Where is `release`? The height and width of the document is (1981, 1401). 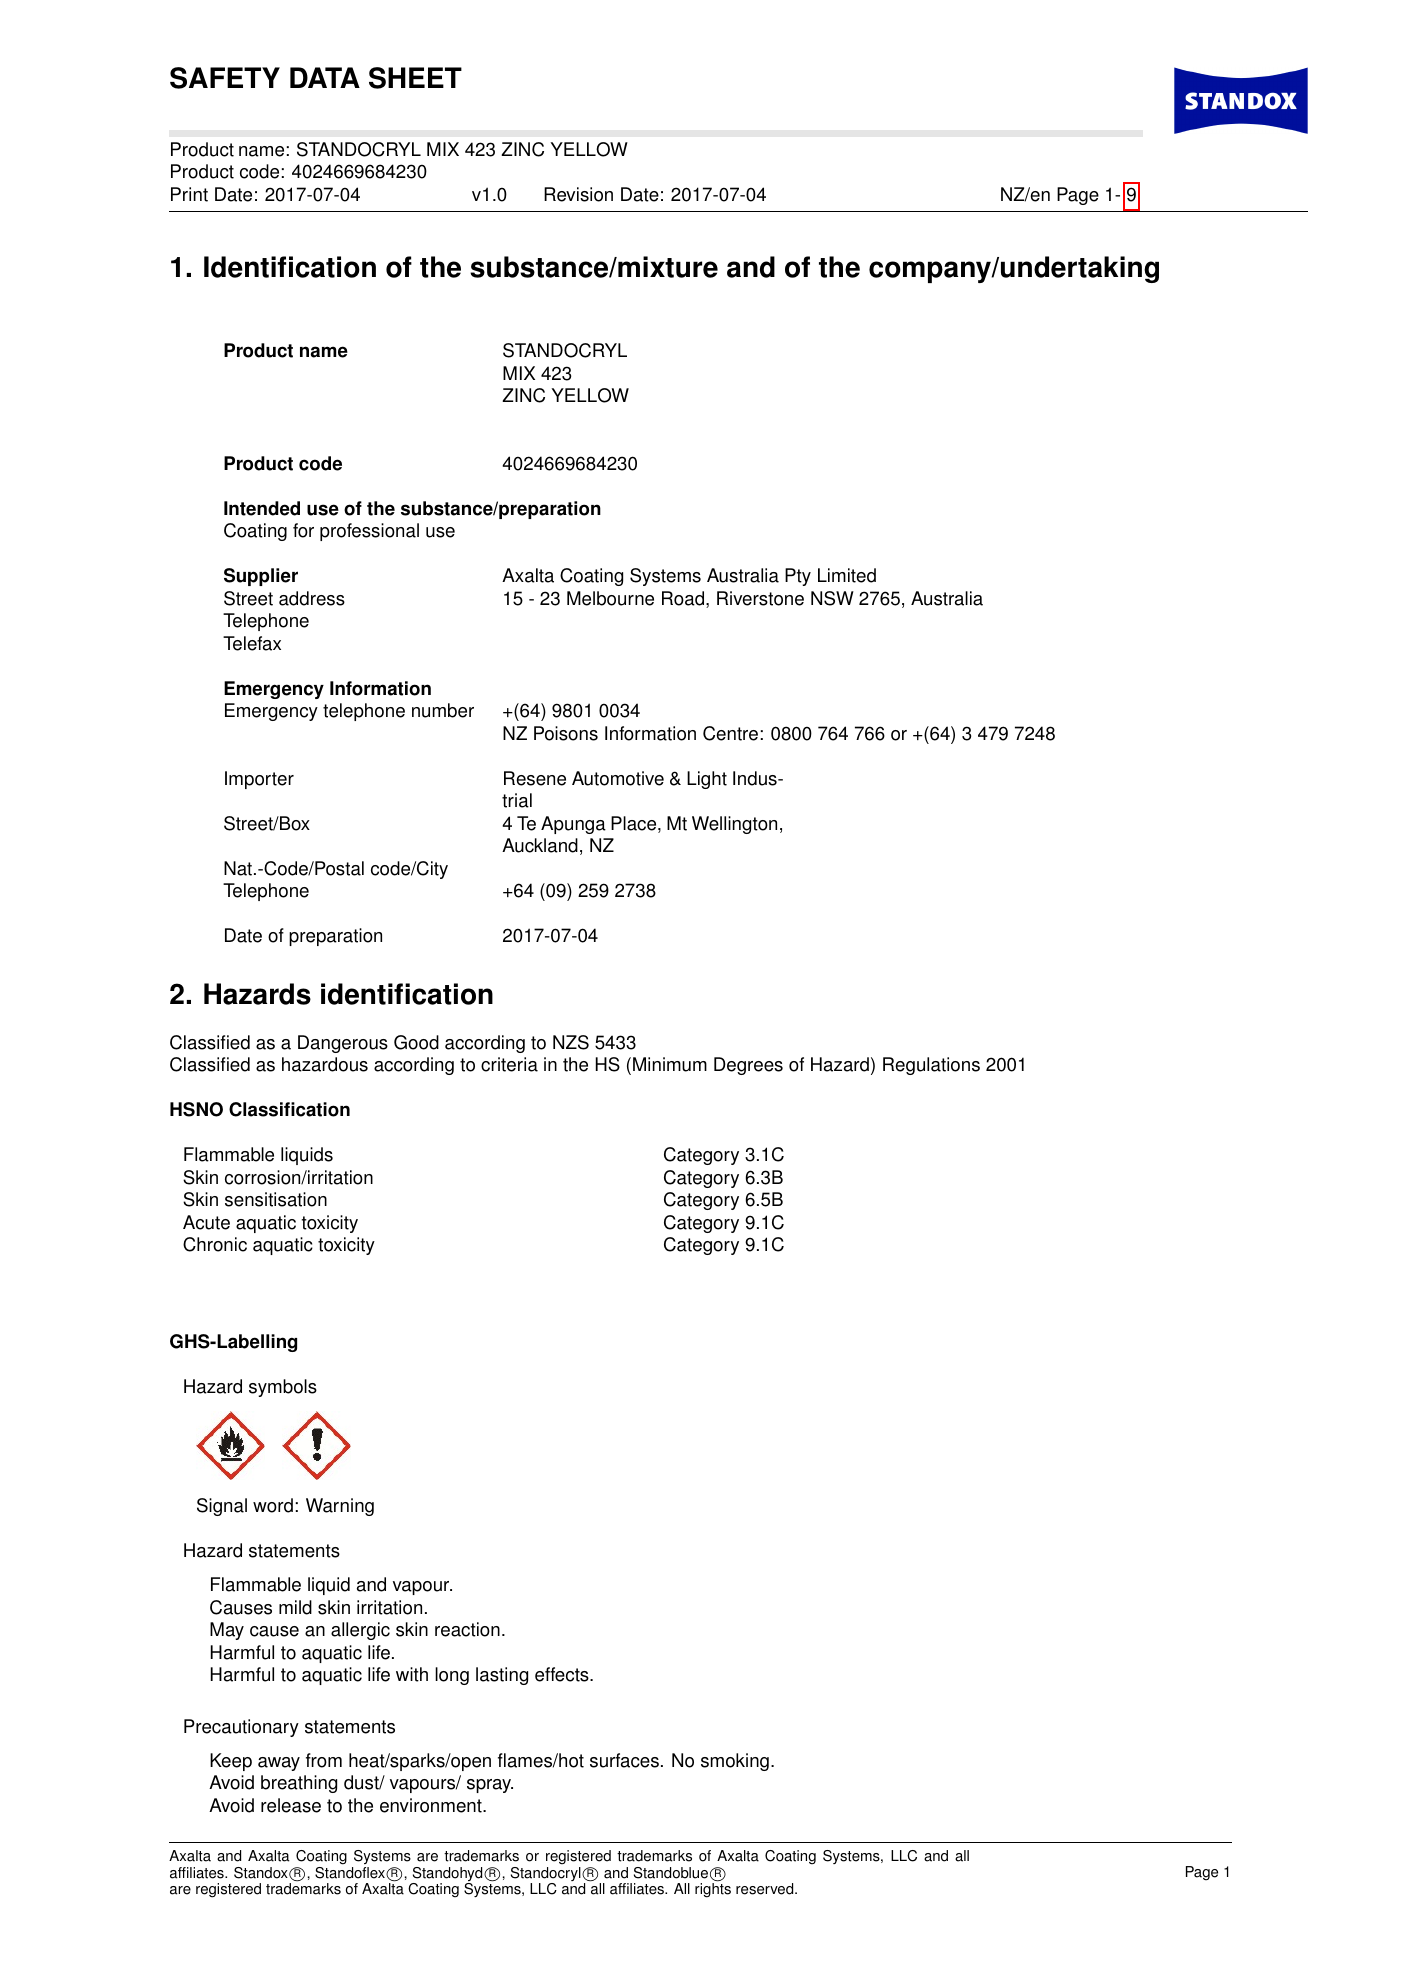 release is located at coordinates (291, 1805).
